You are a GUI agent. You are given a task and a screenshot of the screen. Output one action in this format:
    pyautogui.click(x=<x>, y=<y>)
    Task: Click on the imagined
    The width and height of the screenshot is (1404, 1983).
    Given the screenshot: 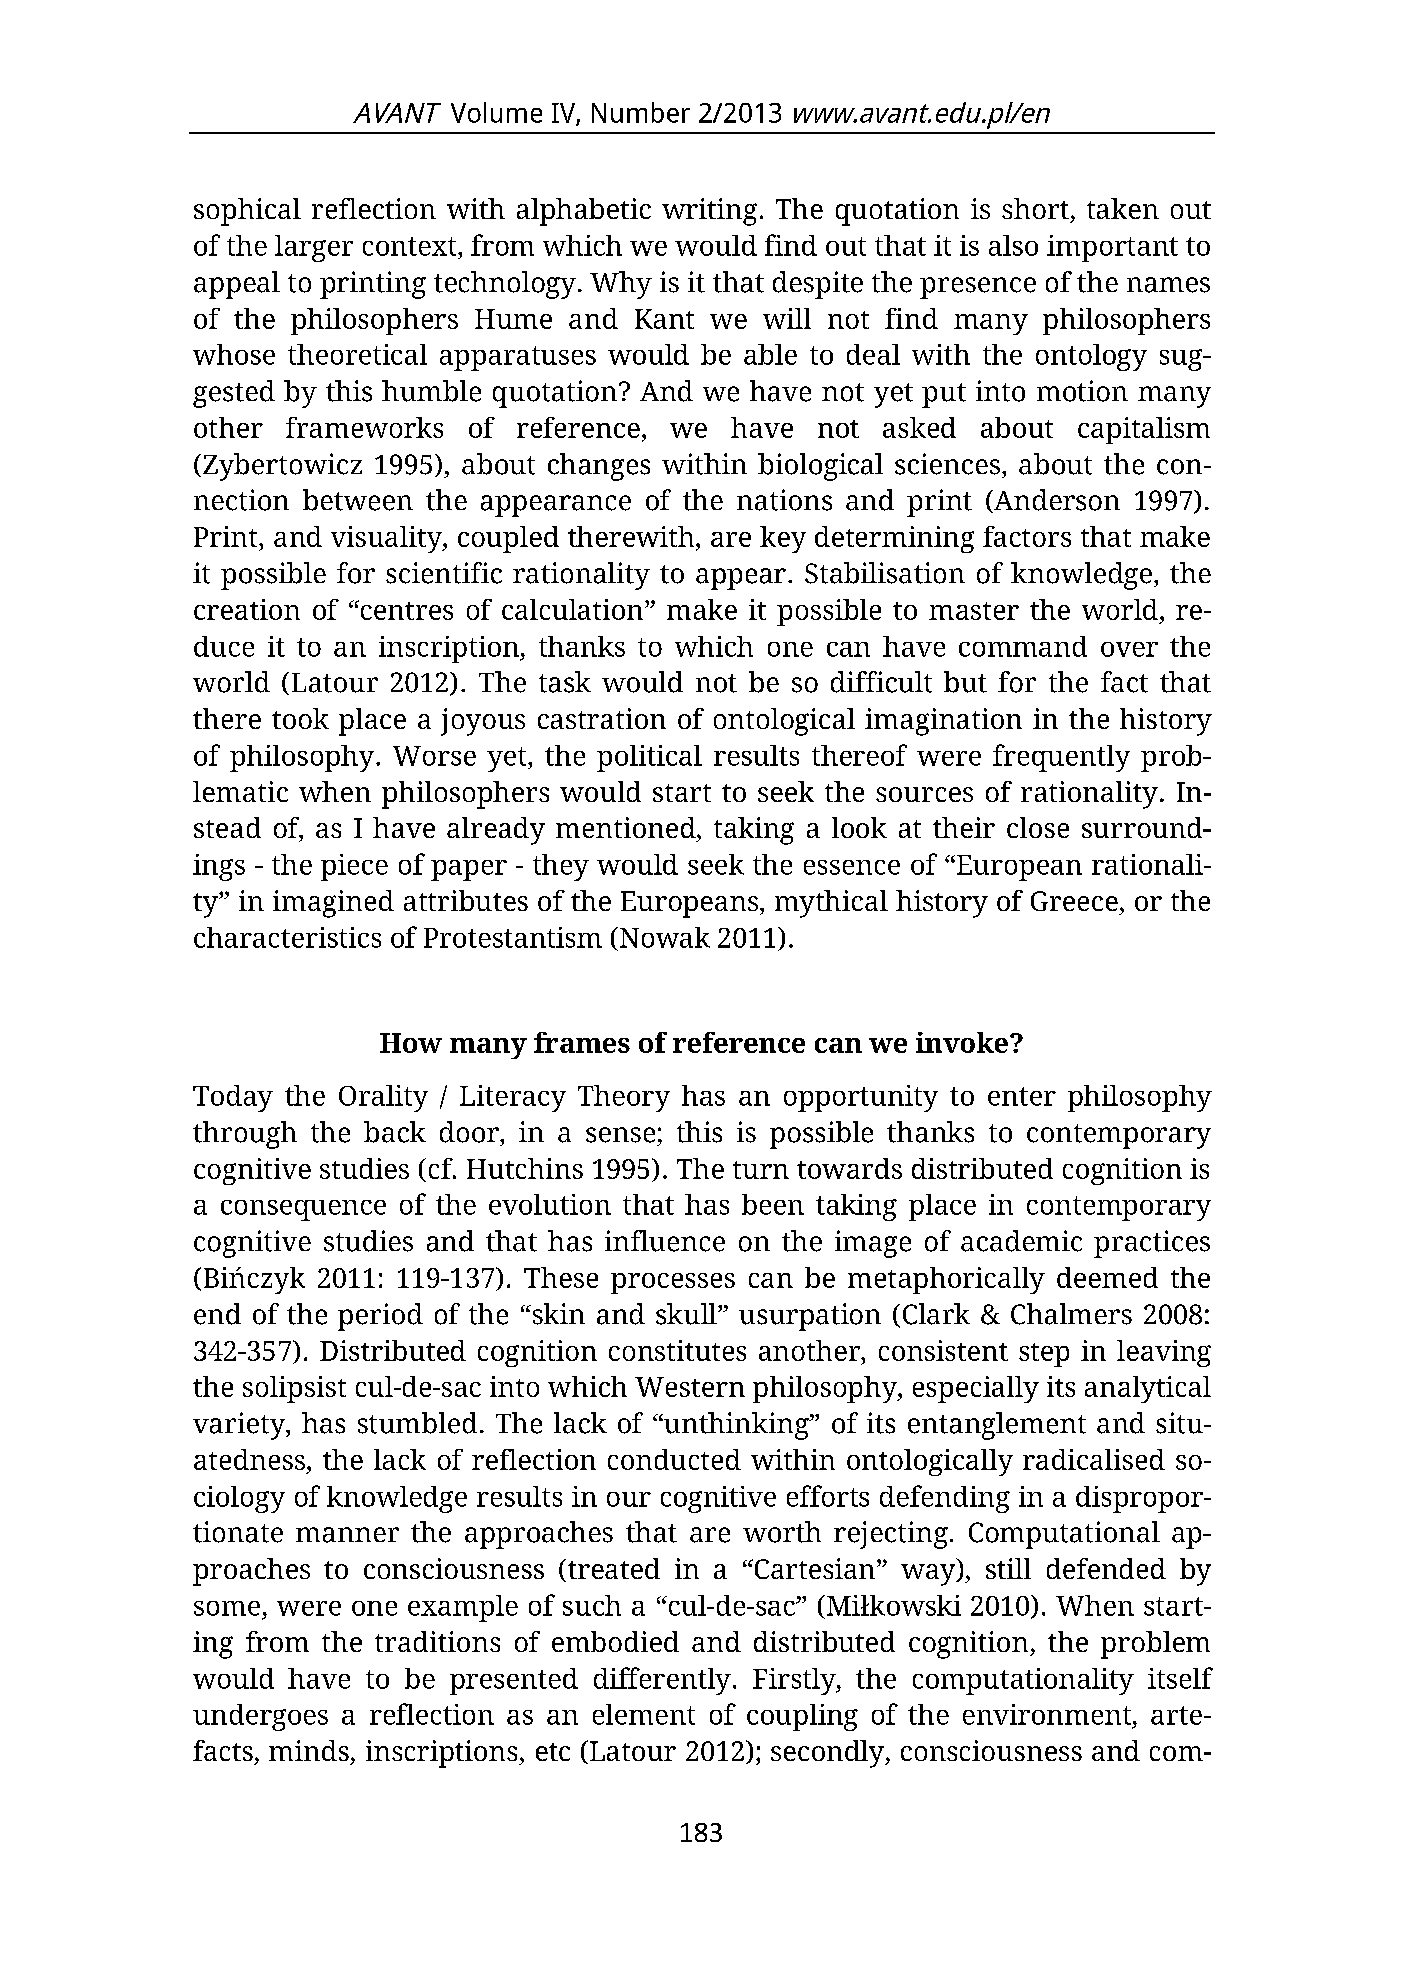 What is the action you would take?
    pyautogui.click(x=333, y=904)
